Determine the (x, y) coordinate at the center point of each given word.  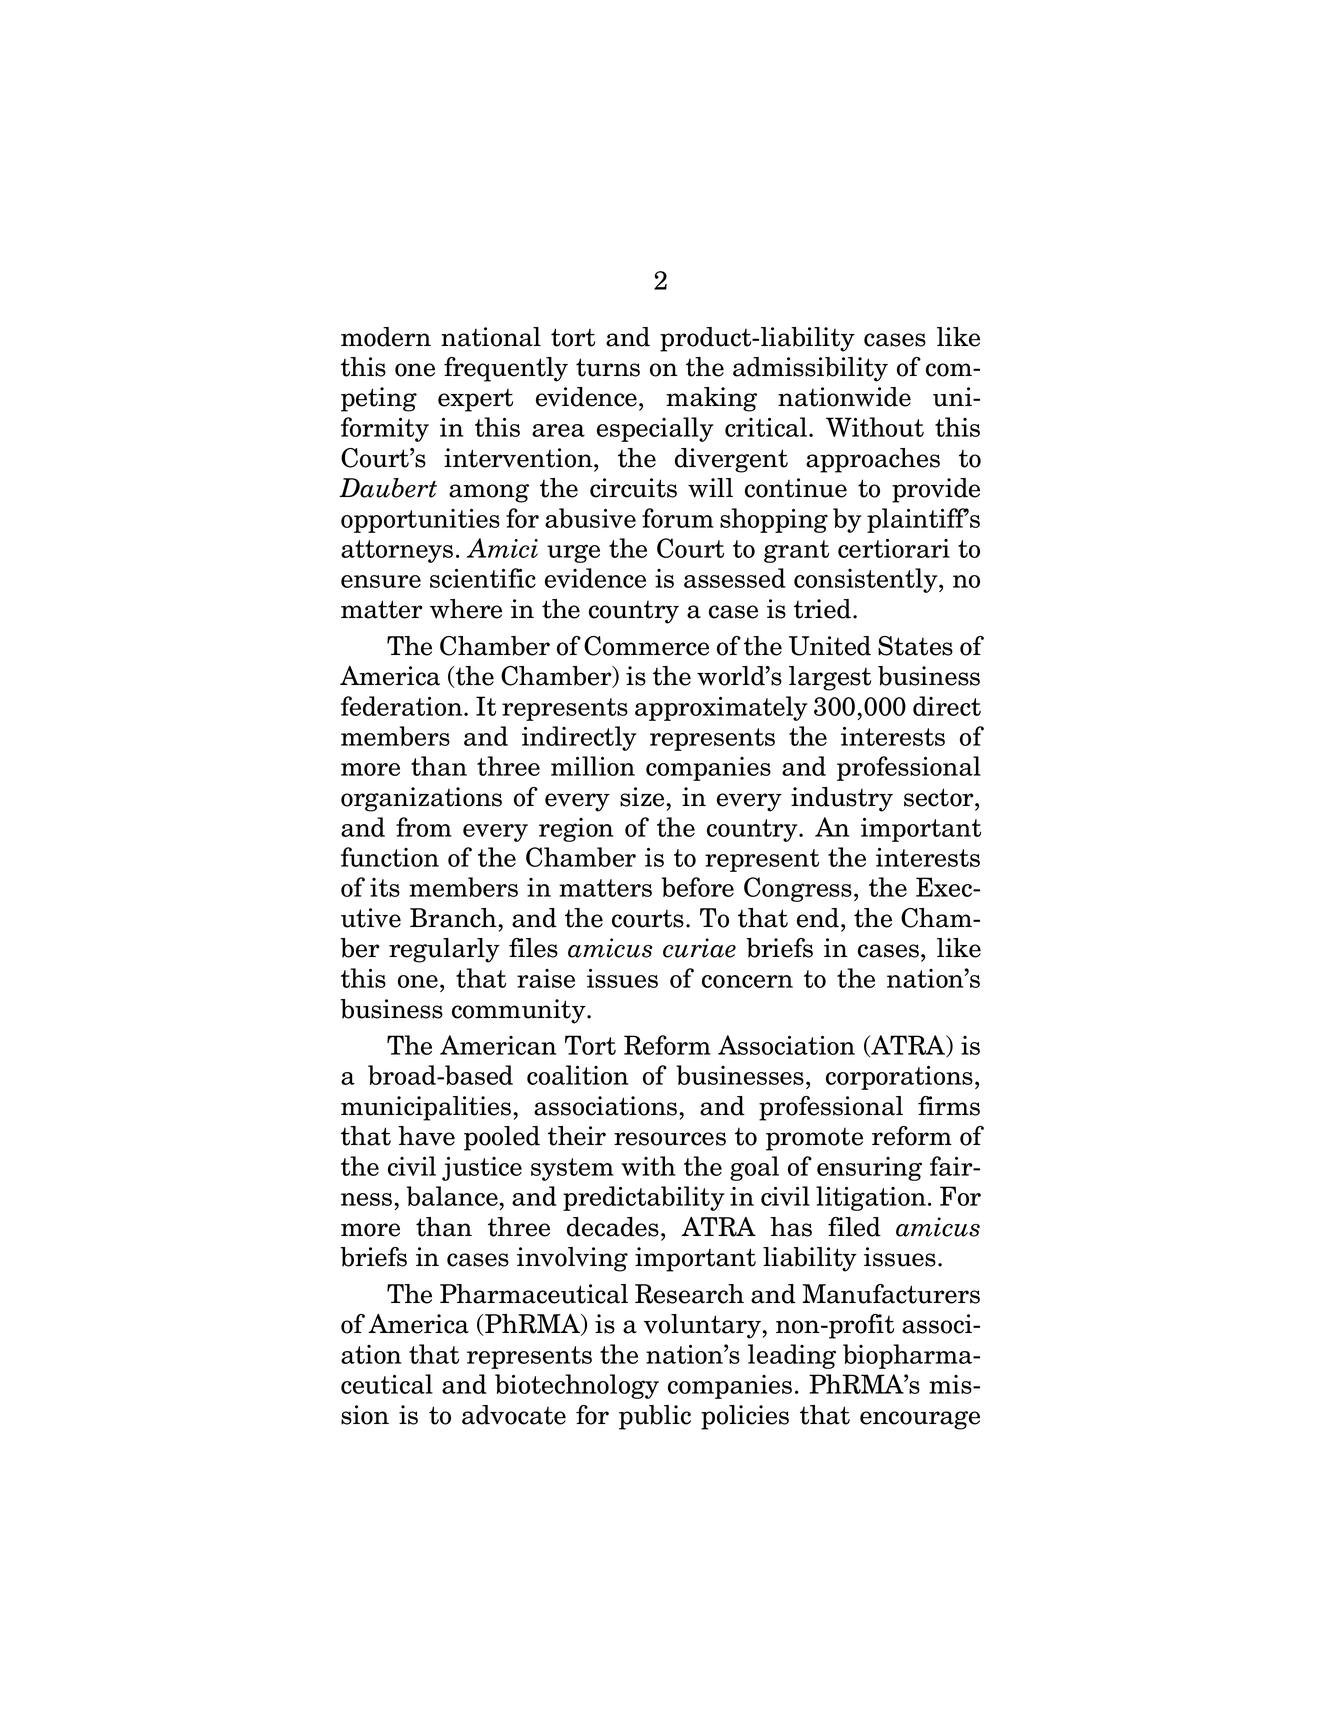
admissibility (810, 369)
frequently (506, 369)
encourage (920, 1420)
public (655, 1417)
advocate (514, 1415)
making (711, 399)
